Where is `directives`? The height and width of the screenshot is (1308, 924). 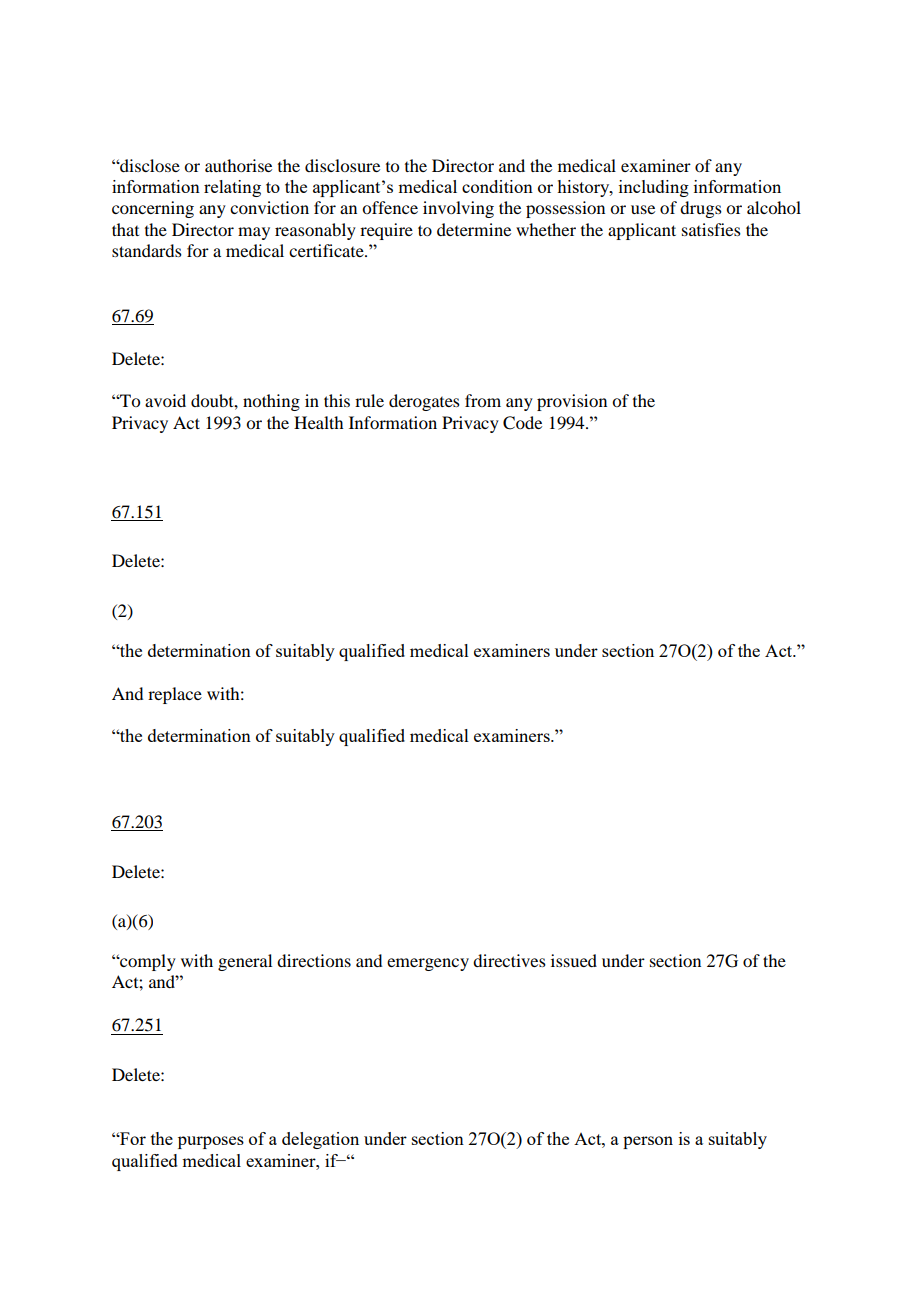
directives is located at coordinates (509, 960).
